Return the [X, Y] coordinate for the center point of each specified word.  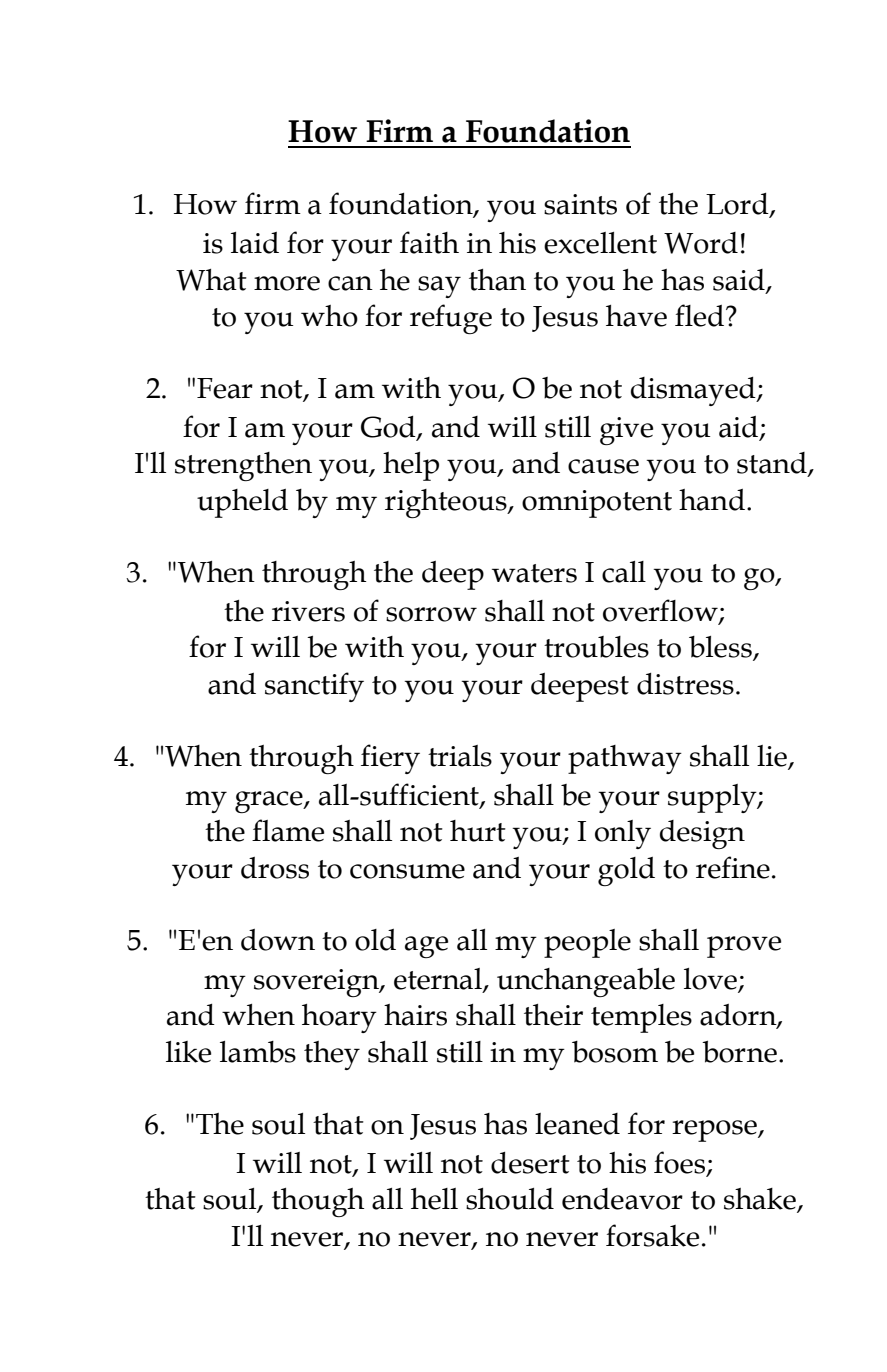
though [318, 1202]
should [510, 1199]
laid [255, 243]
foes [680, 1163]
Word [701, 243]
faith [429, 242]
